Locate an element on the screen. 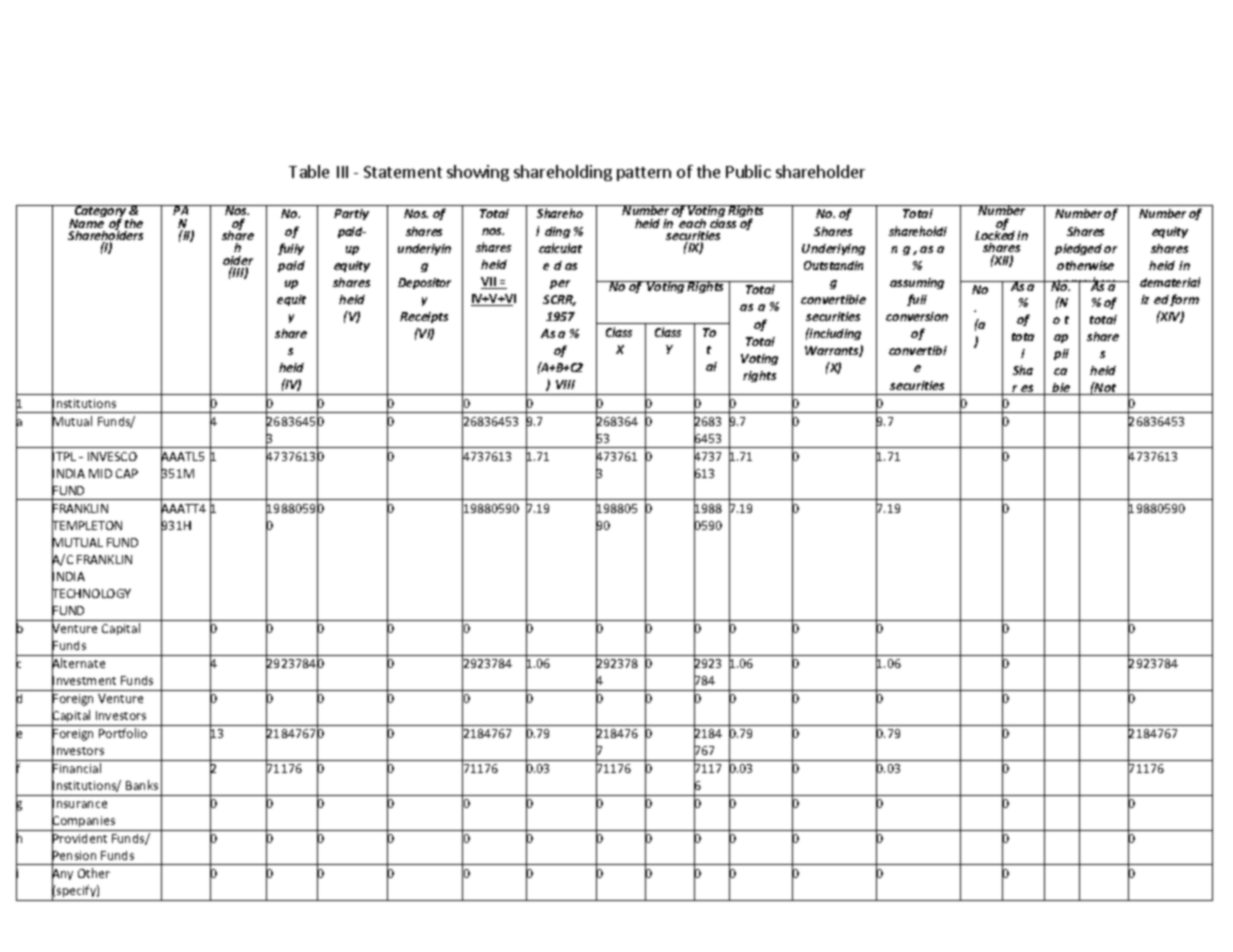 This screenshot has width=1233, height=952. MID is located at coordinates (100, 473).
